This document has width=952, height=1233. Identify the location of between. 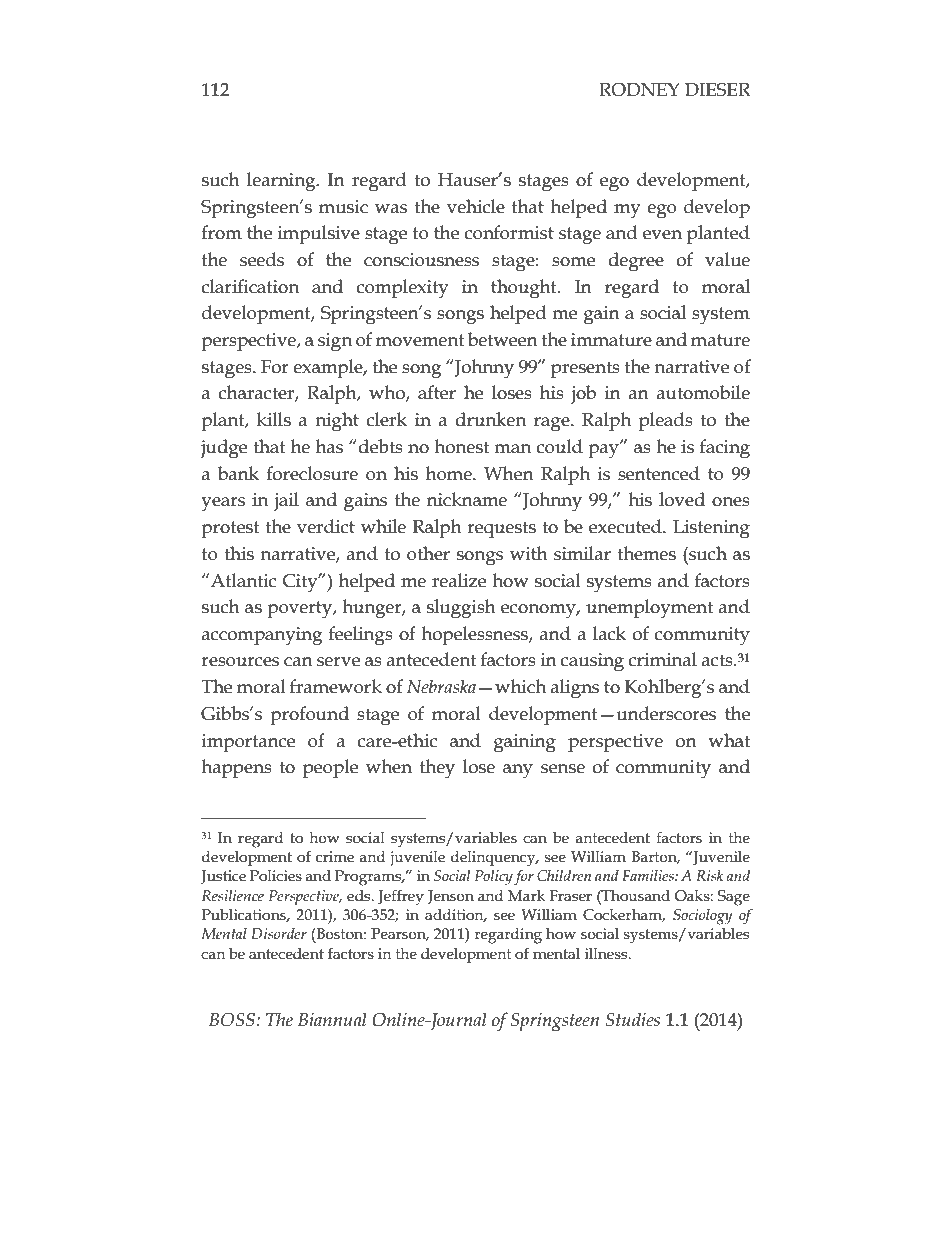
(503, 339).
